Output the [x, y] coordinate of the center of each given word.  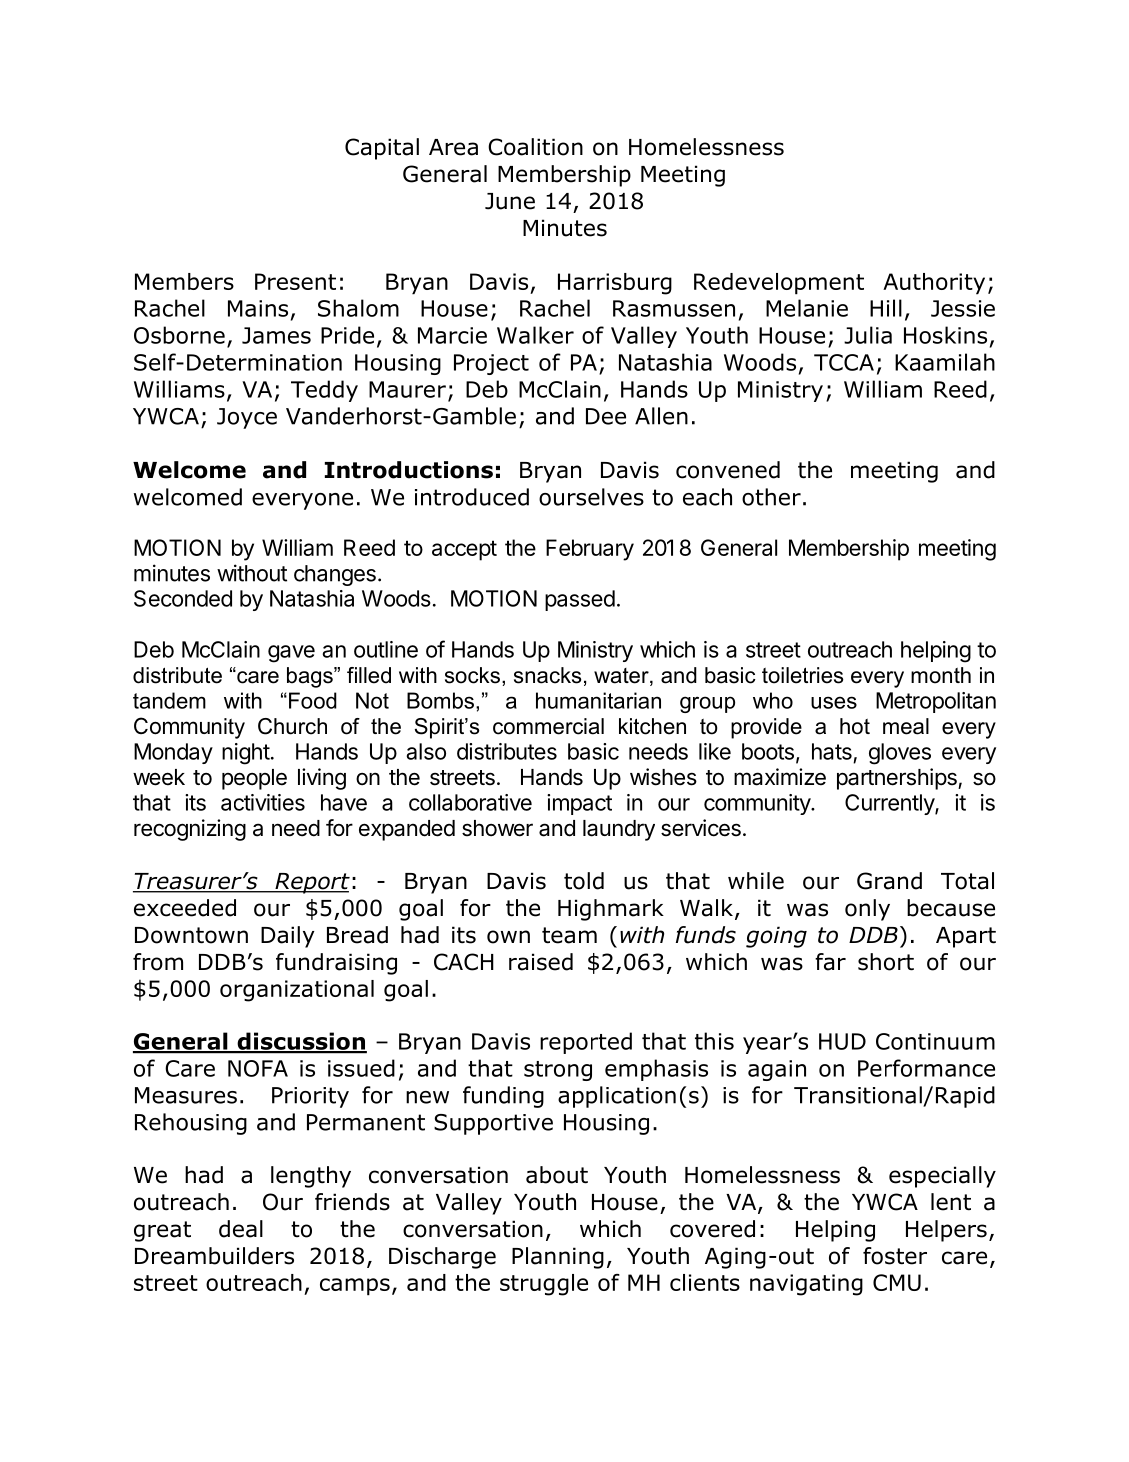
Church [292, 726]
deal [241, 1229]
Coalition [535, 147]
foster [895, 1256]
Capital [382, 149]
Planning [558, 1258]
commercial [548, 726]
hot [855, 726]
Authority [934, 284]
